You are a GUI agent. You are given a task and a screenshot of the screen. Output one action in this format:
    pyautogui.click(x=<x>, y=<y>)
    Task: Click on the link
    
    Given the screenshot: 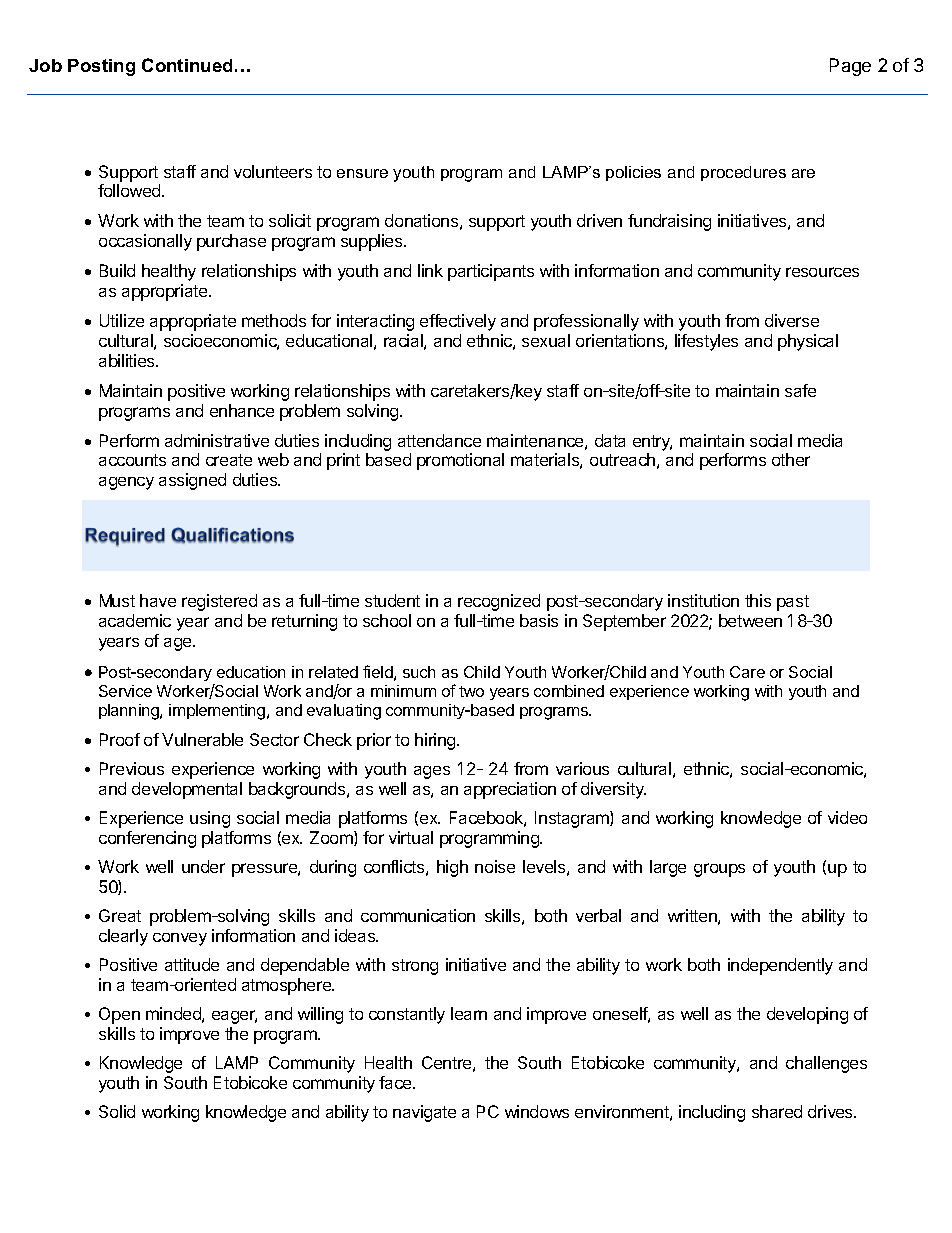 What is the action you would take?
    pyautogui.click(x=430, y=270)
